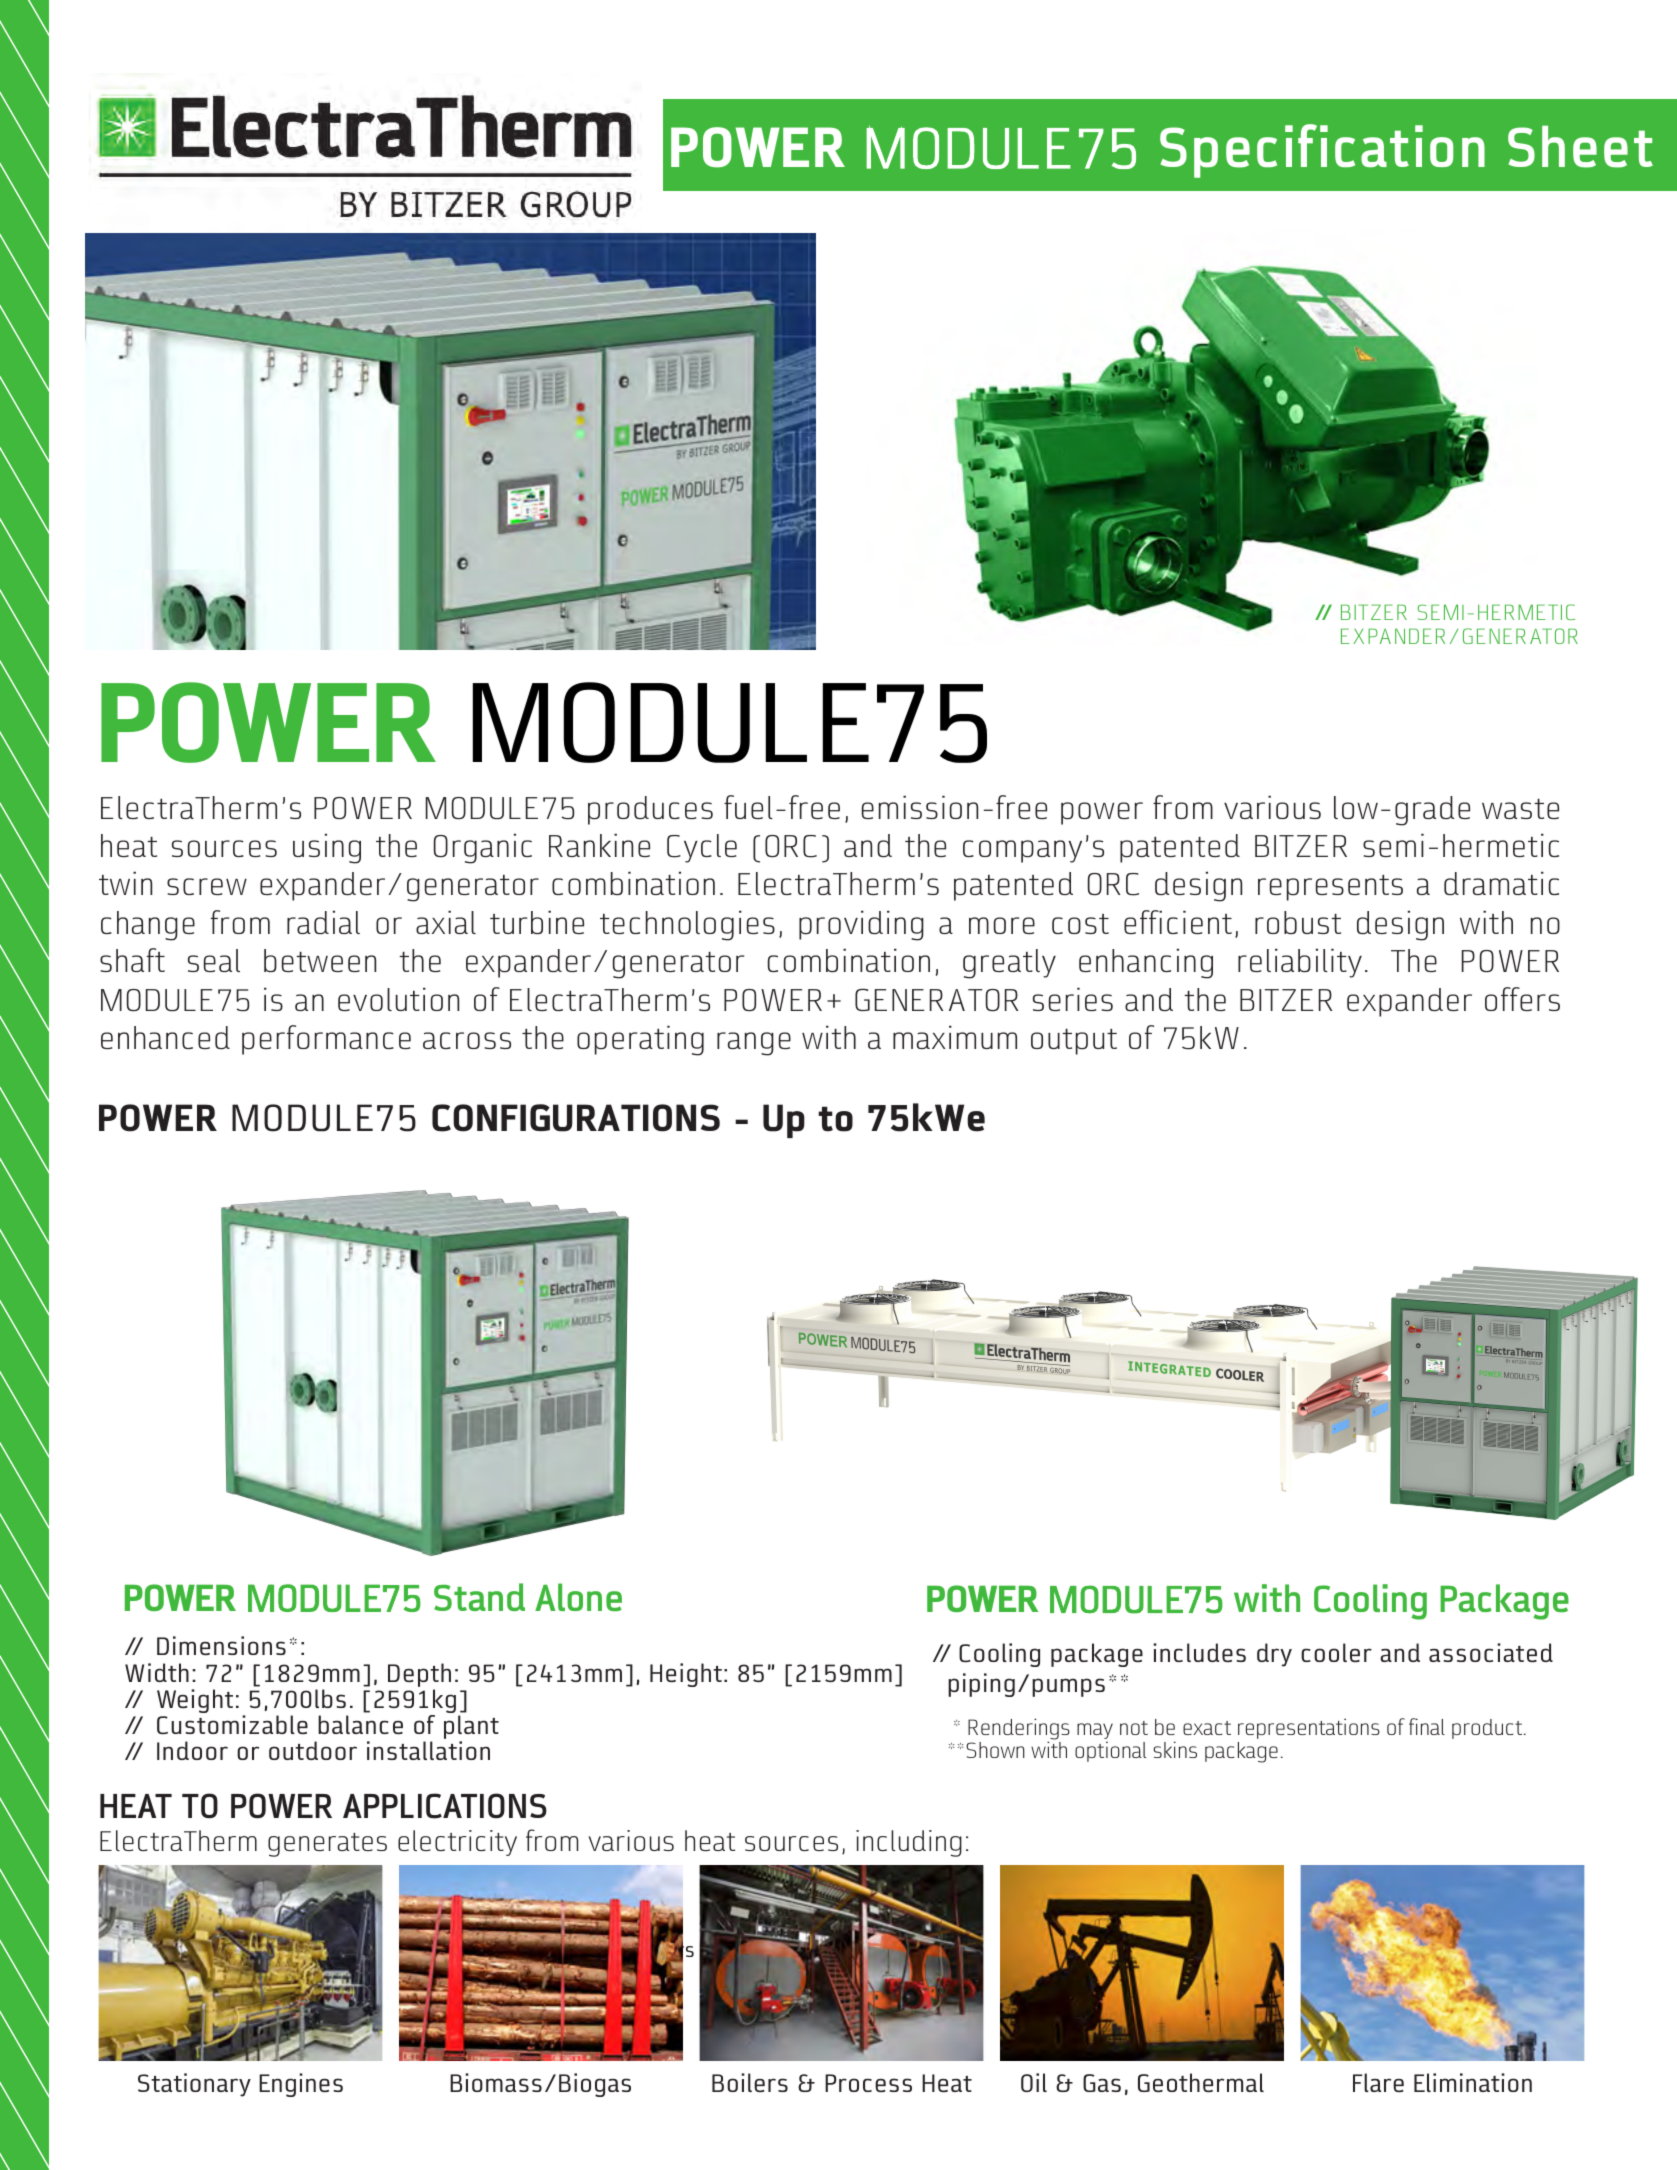  I want to click on generates, so click(327, 1845).
